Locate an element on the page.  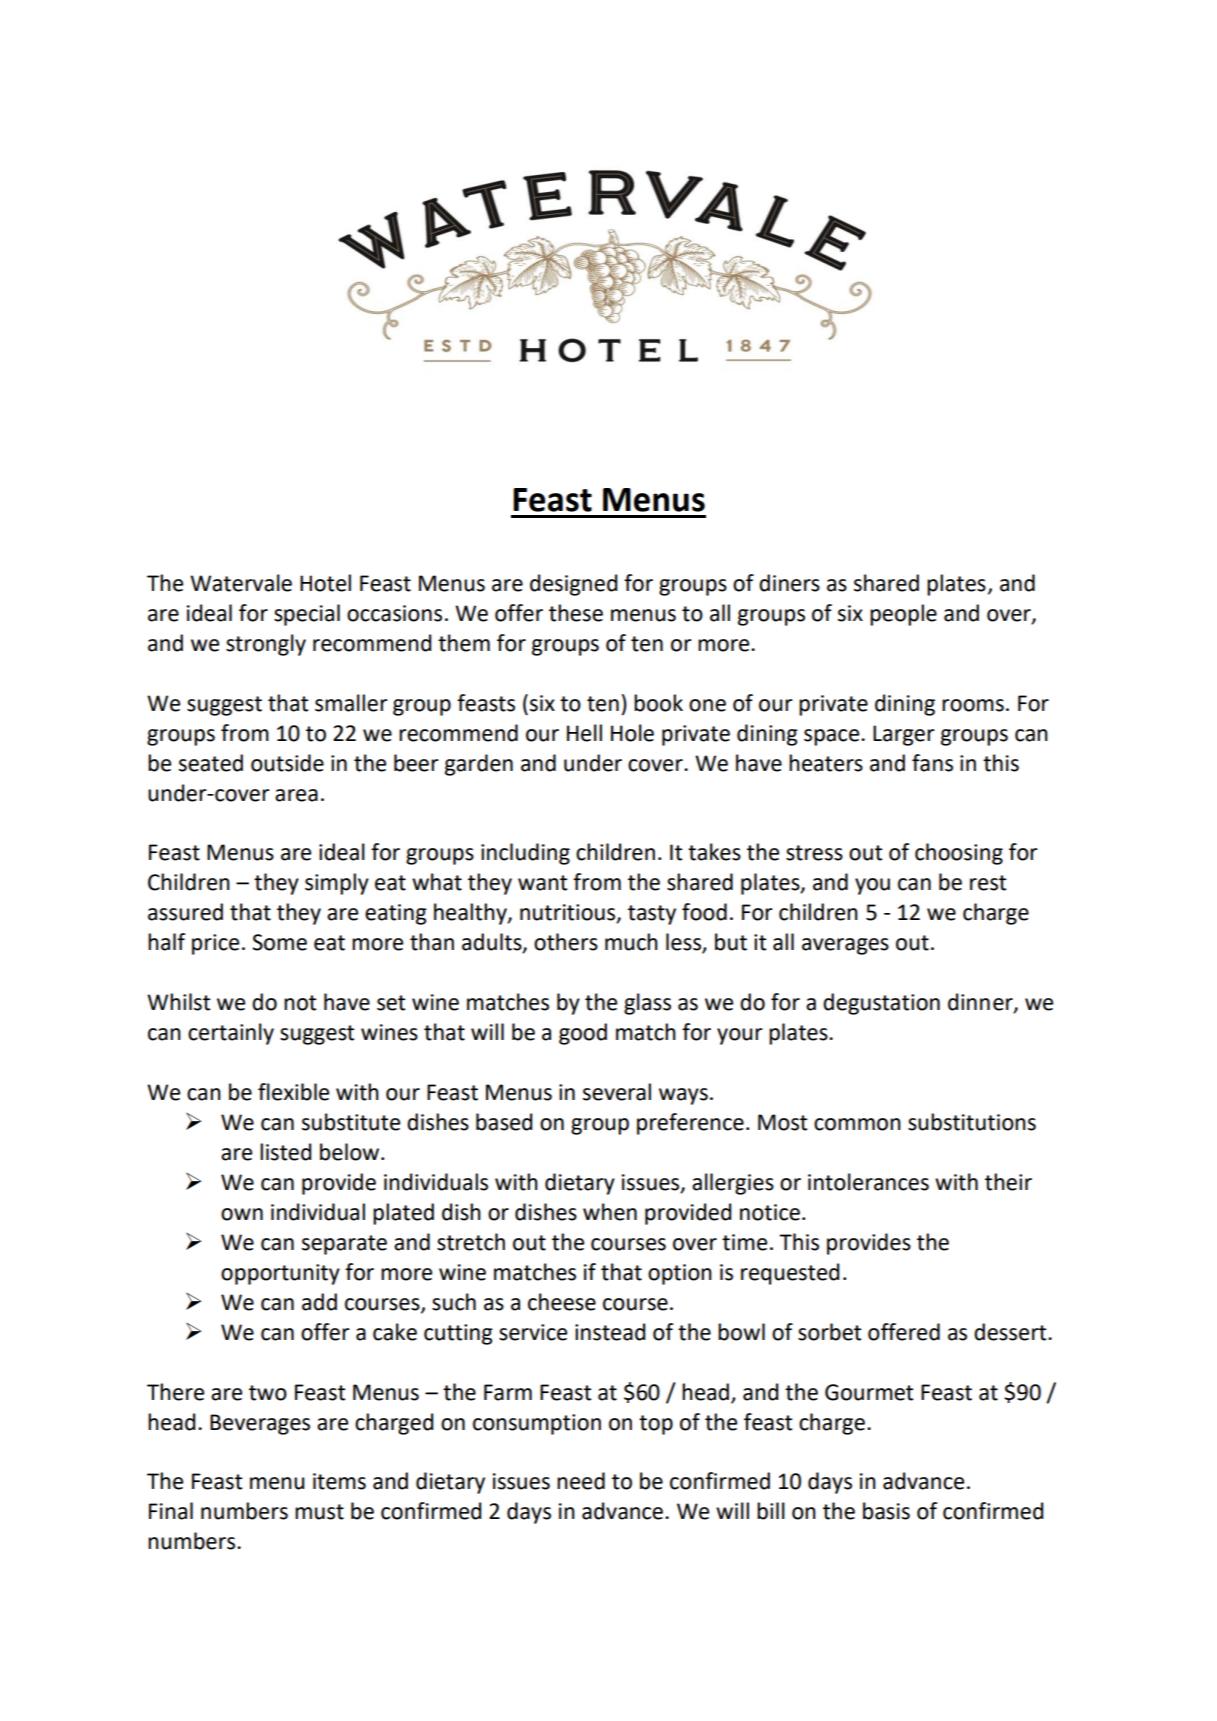
Some is located at coordinates (279, 942).
